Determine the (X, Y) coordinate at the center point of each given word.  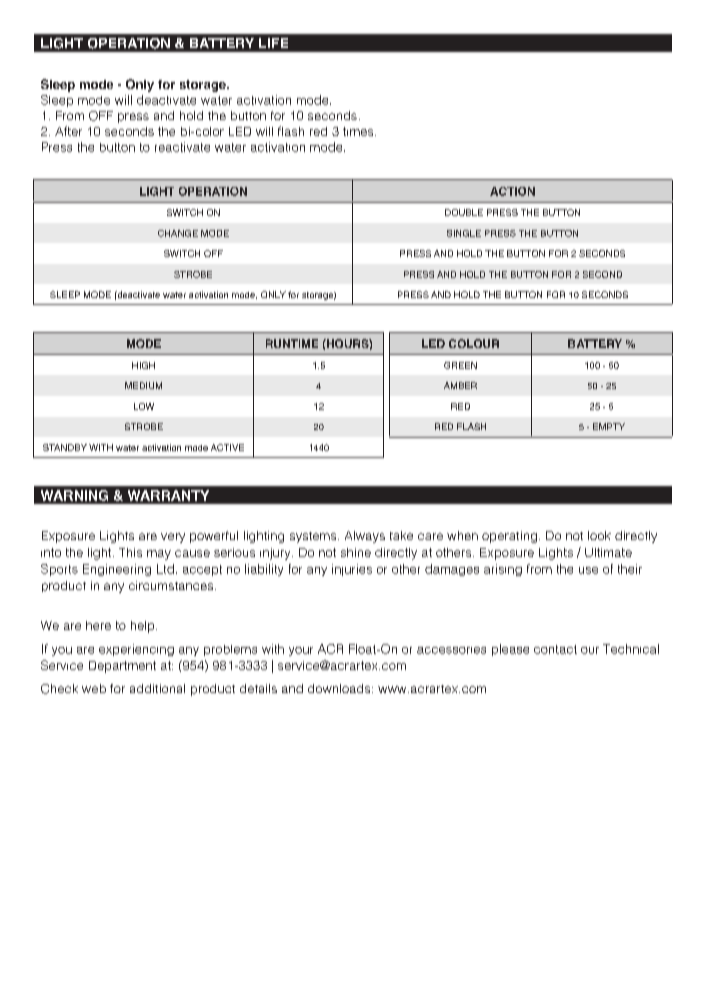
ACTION (512, 191)
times (359, 131)
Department (122, 667)
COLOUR (474, 343)
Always (365, 537)
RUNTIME (292, 343)
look (599, 535)
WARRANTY (168, 495)
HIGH (143, 365)
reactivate (182, 147)
